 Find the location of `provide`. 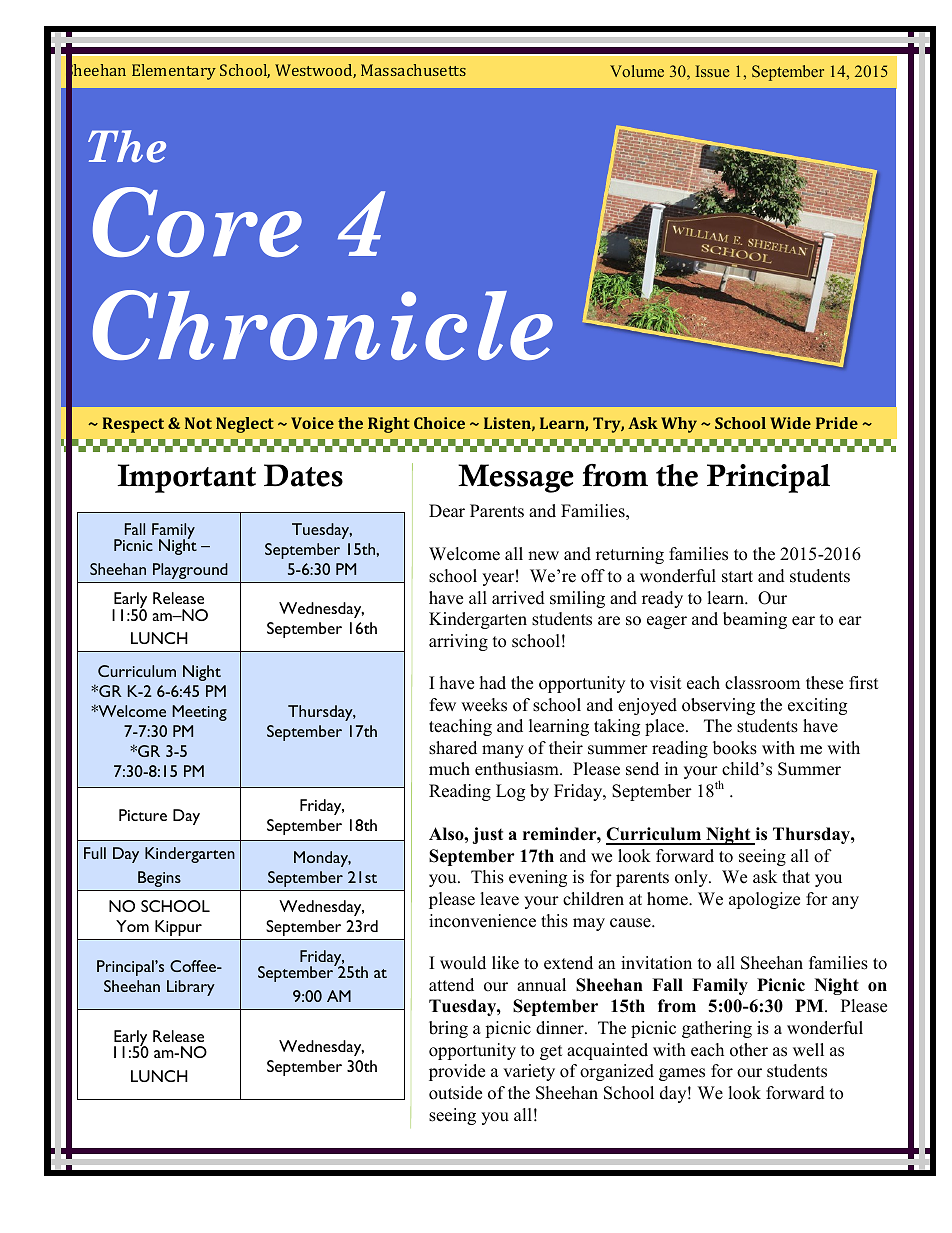

provide is located at coordinates (457, 1072).
